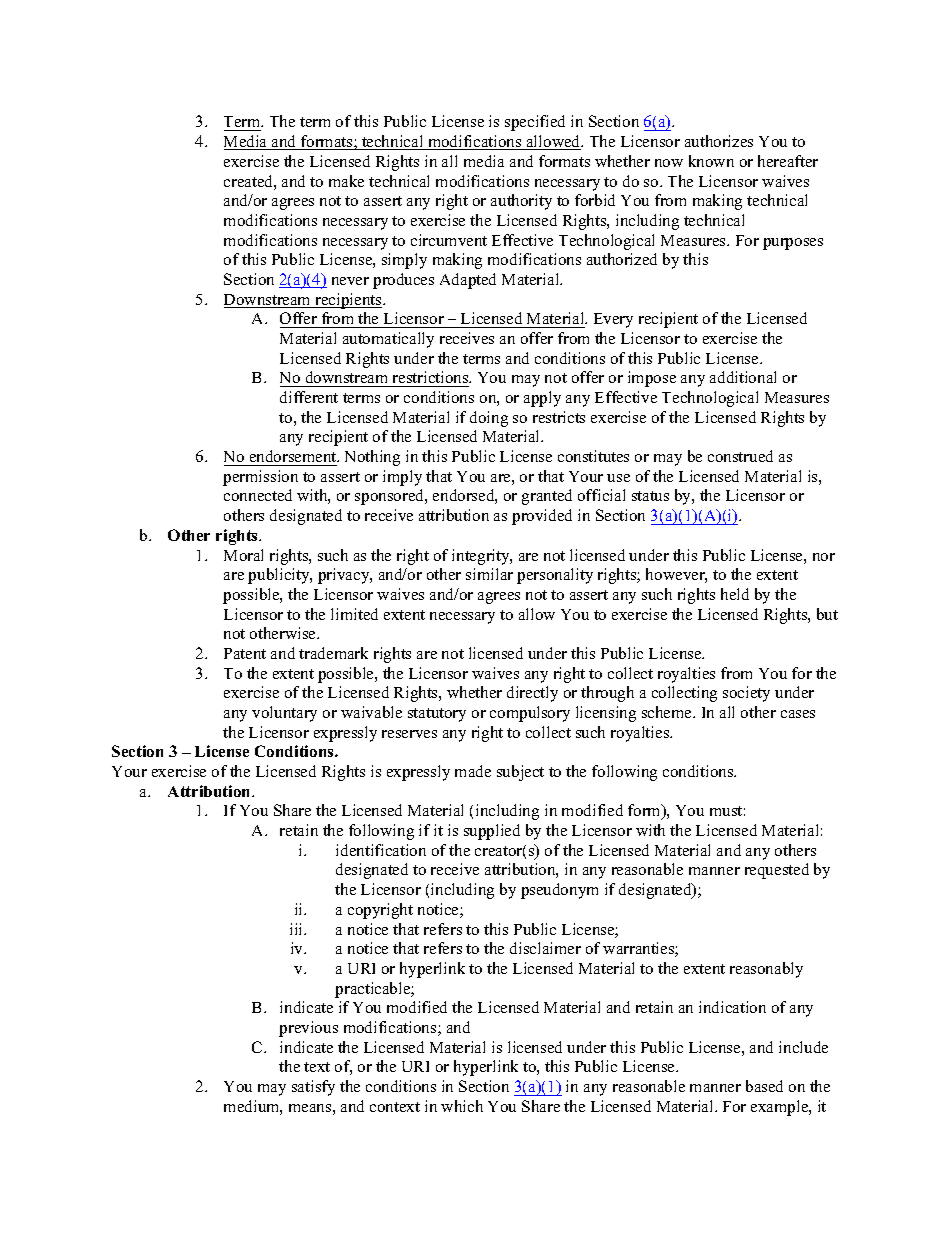 The image size is (952, 1233). What do you see at coordinates (535, 123) in the document?
I see `specified` at bounding box center [535, 123].
